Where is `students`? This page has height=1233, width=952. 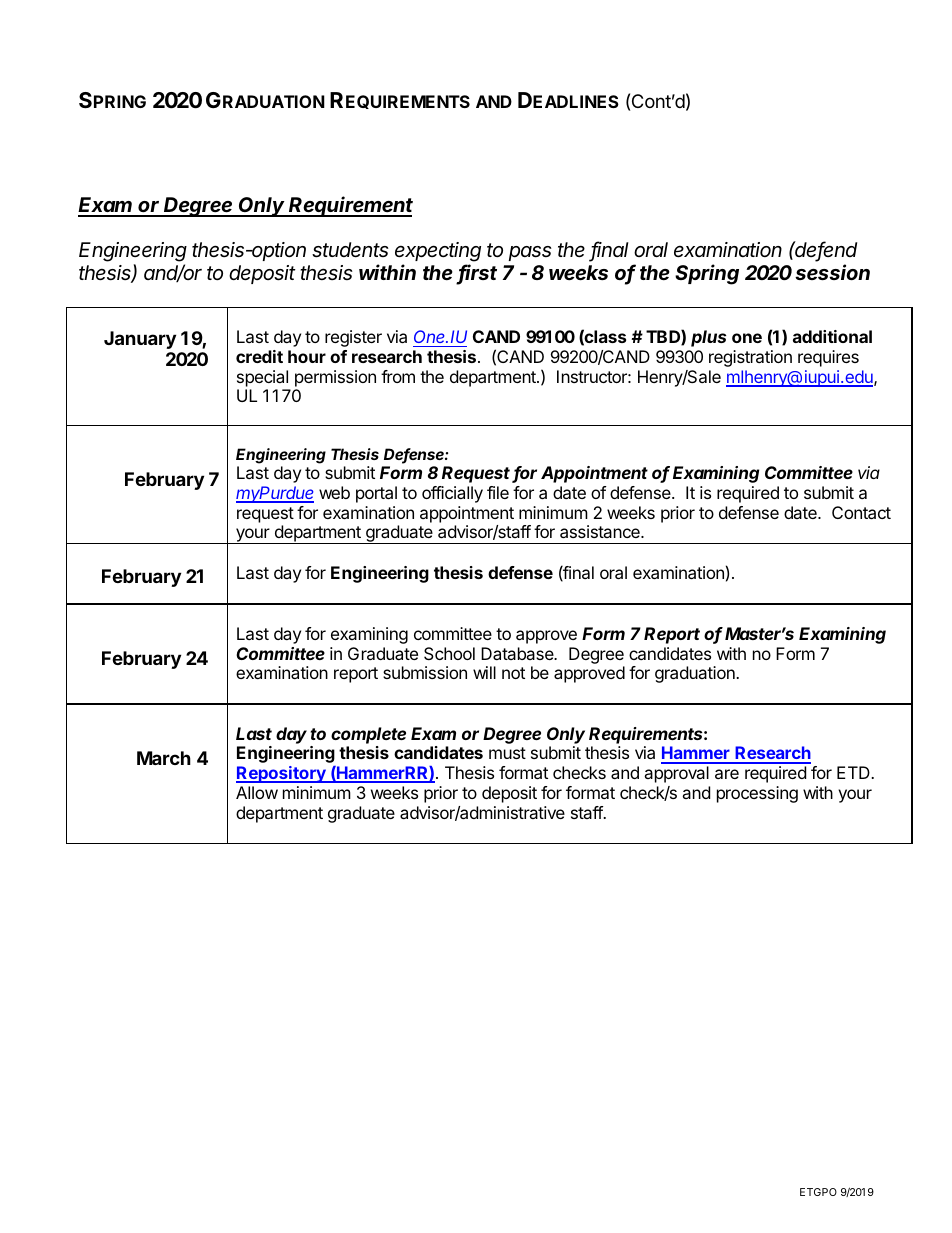 students is located at coordinates (350, 250).
